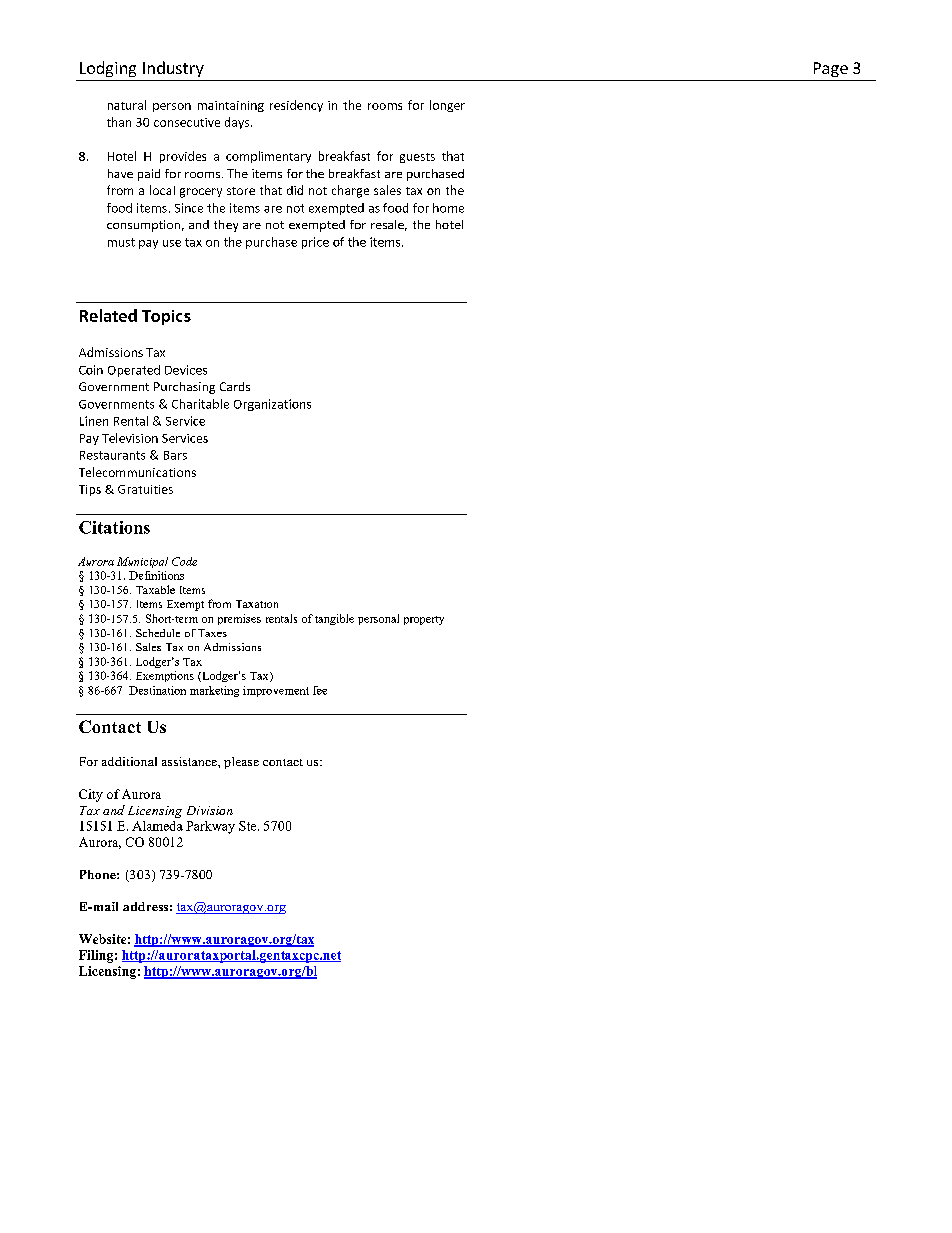  What do you see at coordinates (173, 69) in the document?
I see `Industry` at bounding box center [173, 69].
